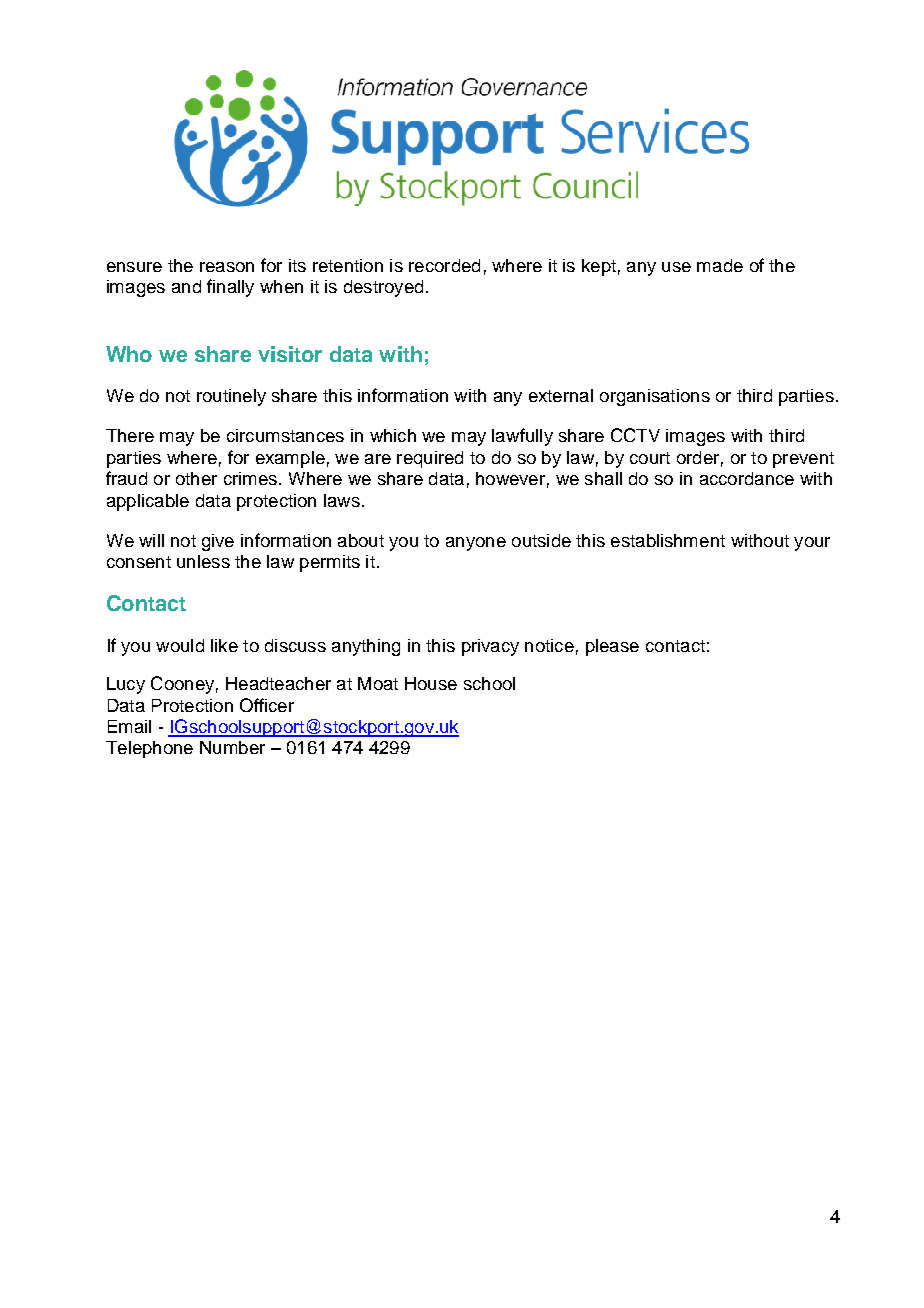 This document has height=1308, width=924. What do you see at coordinates (490, 647) in the document?
I see `privacy` at bounding box center [490, 647].
